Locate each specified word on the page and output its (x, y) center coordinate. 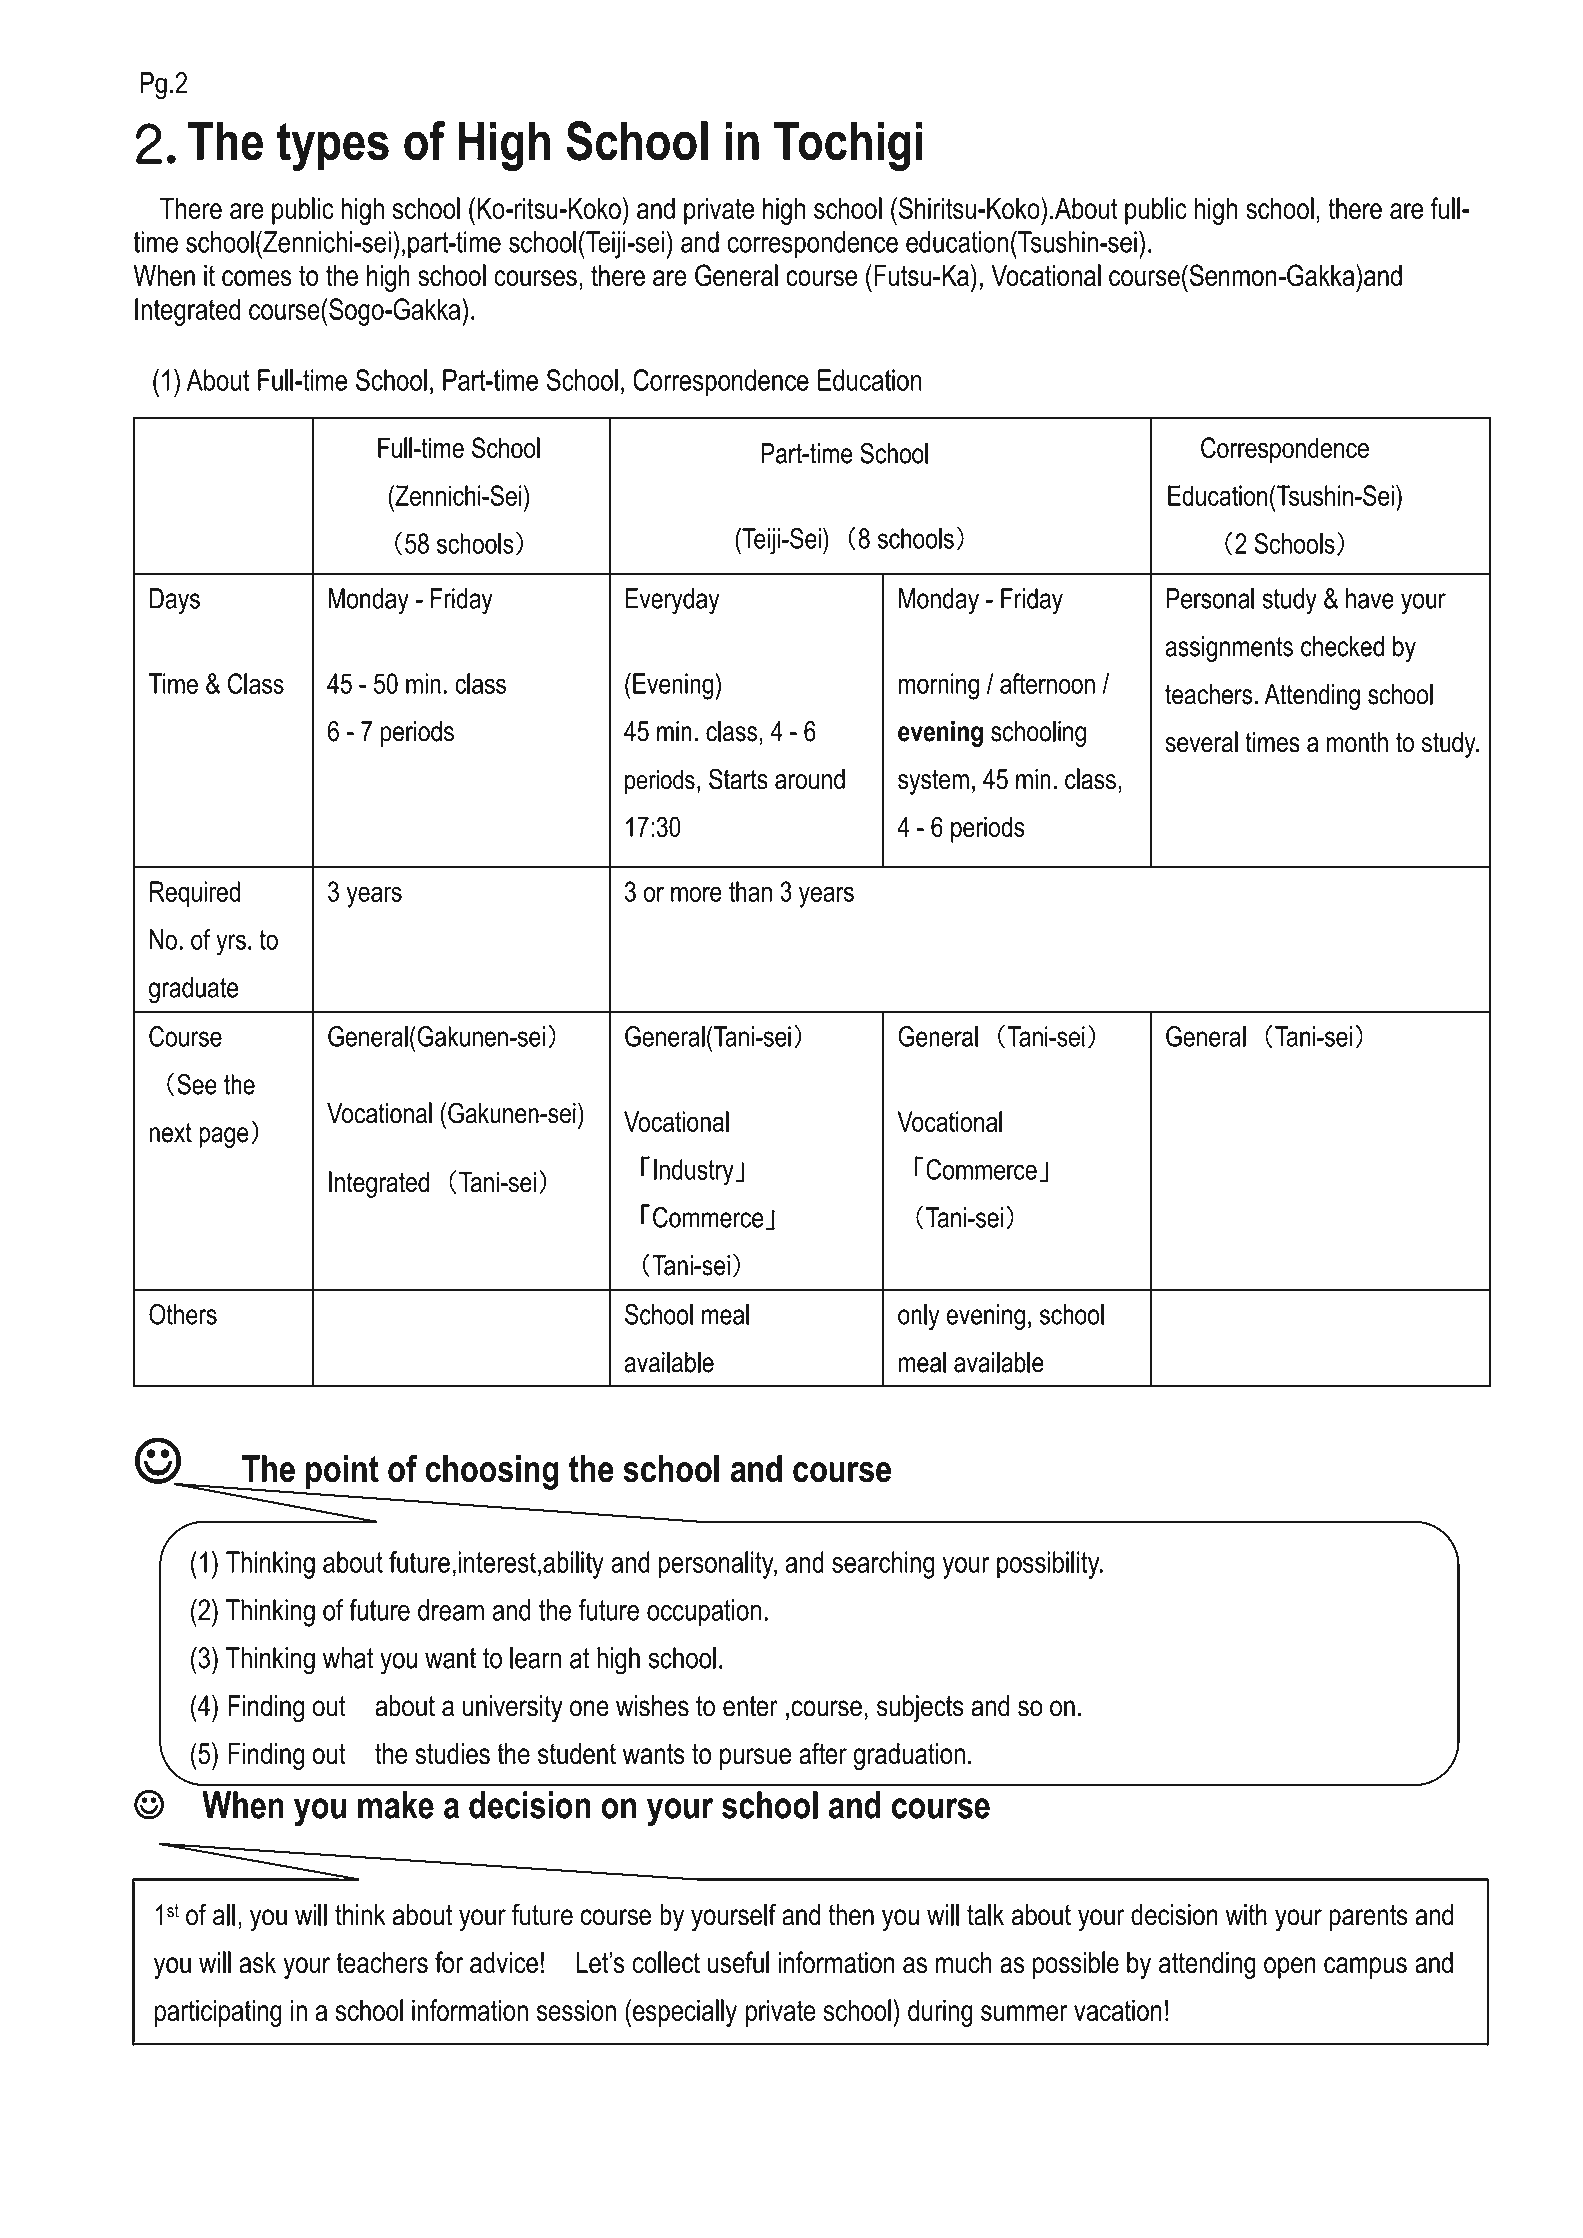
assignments (1229, 649)
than (750, 891)
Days (175, 601)
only (919, 1317)
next (171, 1133)
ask (257, 1962)
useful (738, 1962)
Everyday (672, 601)
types (333, 146)
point (342, 1472)
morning (939, 686)
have (1370, 598)
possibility (1049, 1565)
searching (883, 1565)
